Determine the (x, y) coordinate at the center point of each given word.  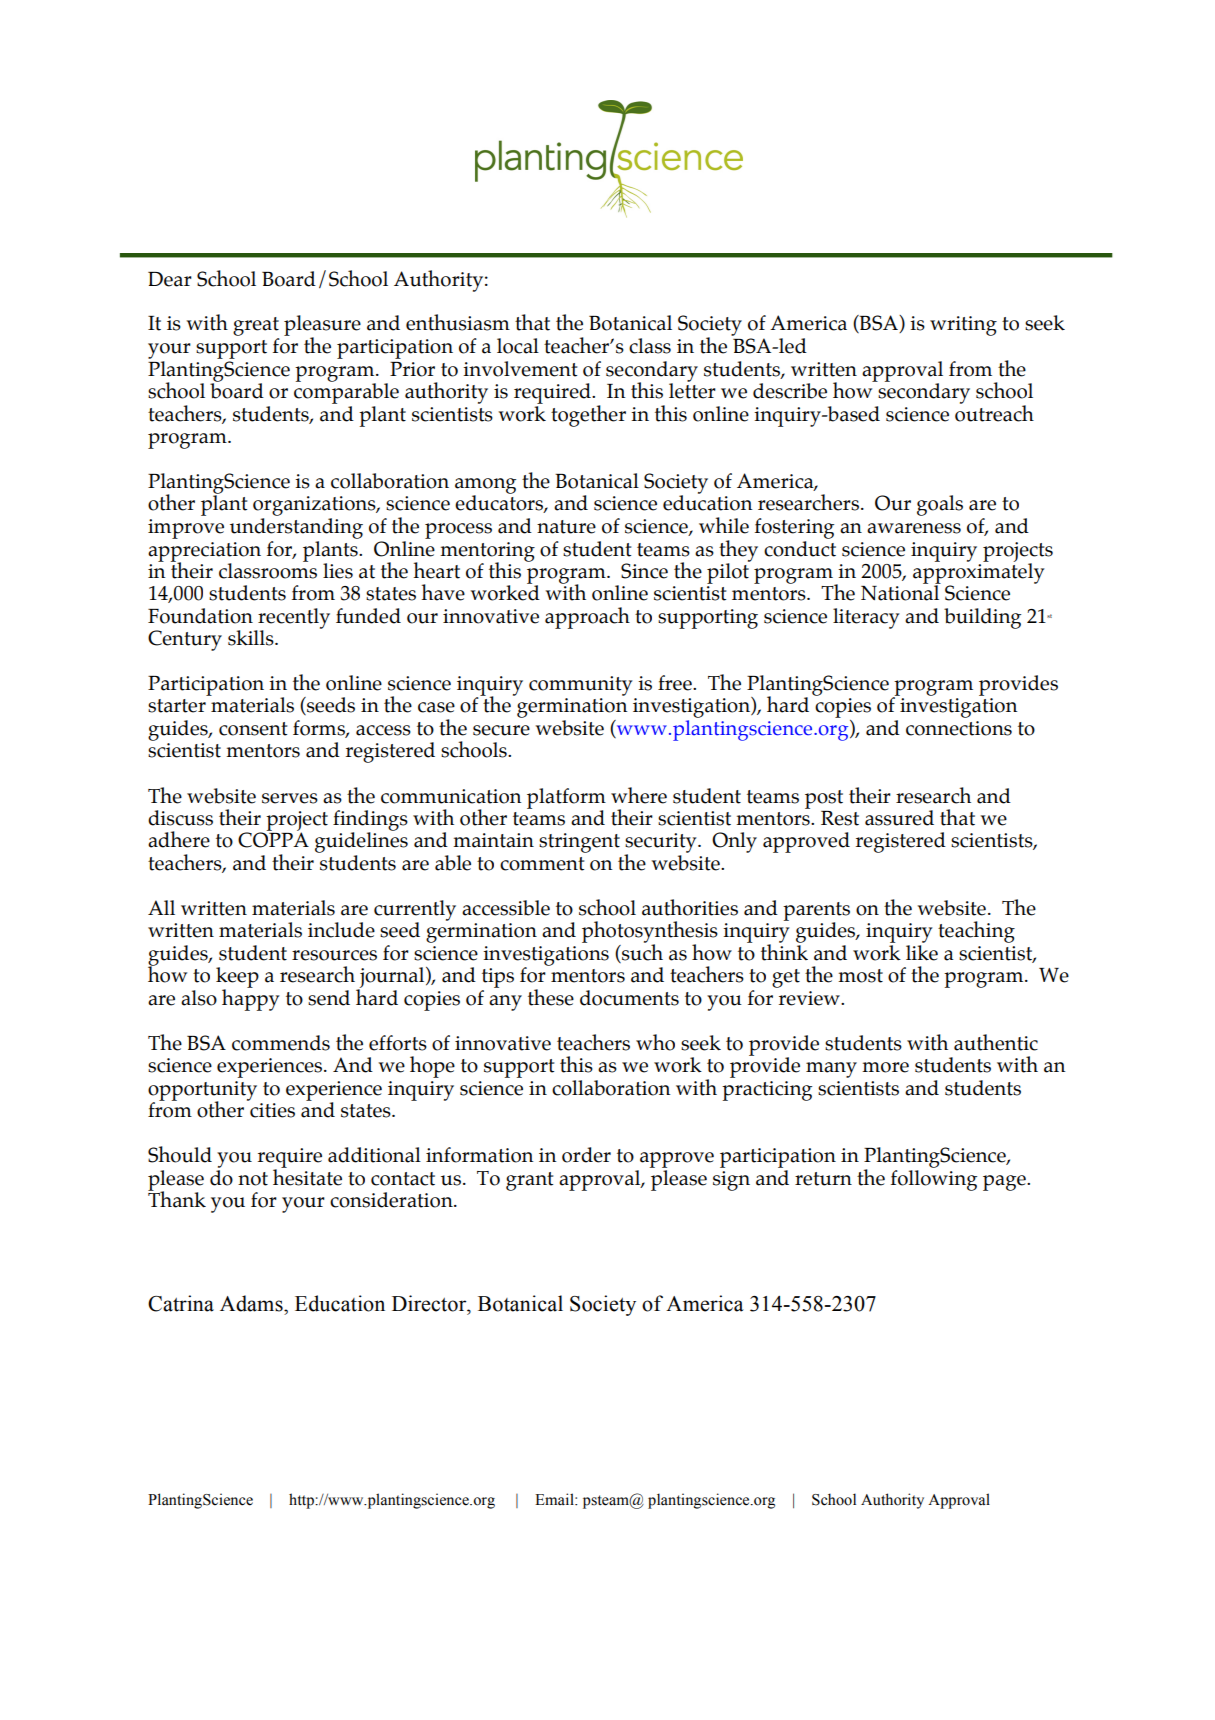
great (256, 326)
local (518, 346)
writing (963, 326)
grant (529, 1181)
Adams (252, 1303)
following (934, 1179)
